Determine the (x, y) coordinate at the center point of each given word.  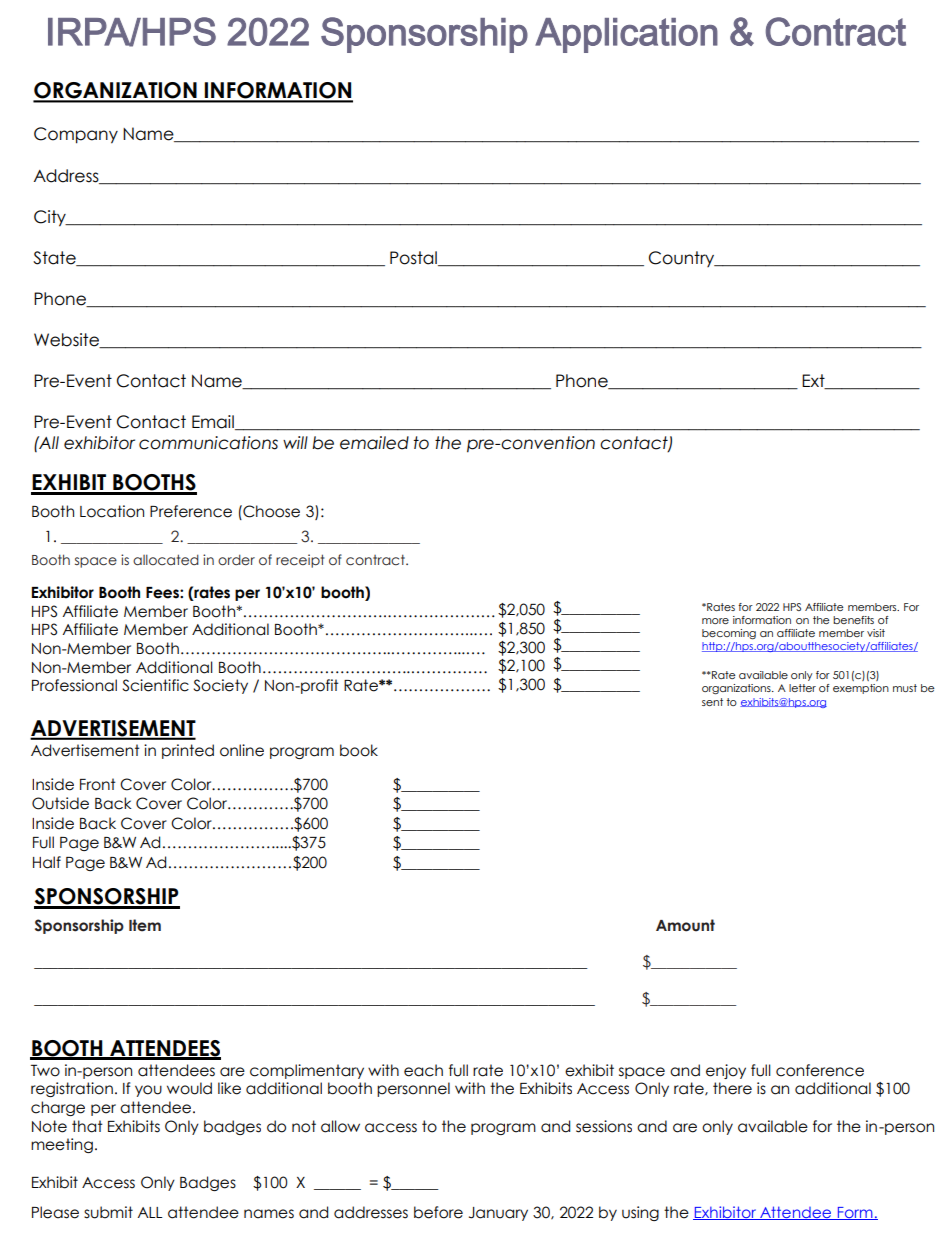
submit (108, 1212)
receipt (300, 561)
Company (76, 135)
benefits (853, 620)
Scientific (155, 685)
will (295, 442)
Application (626, 35)
